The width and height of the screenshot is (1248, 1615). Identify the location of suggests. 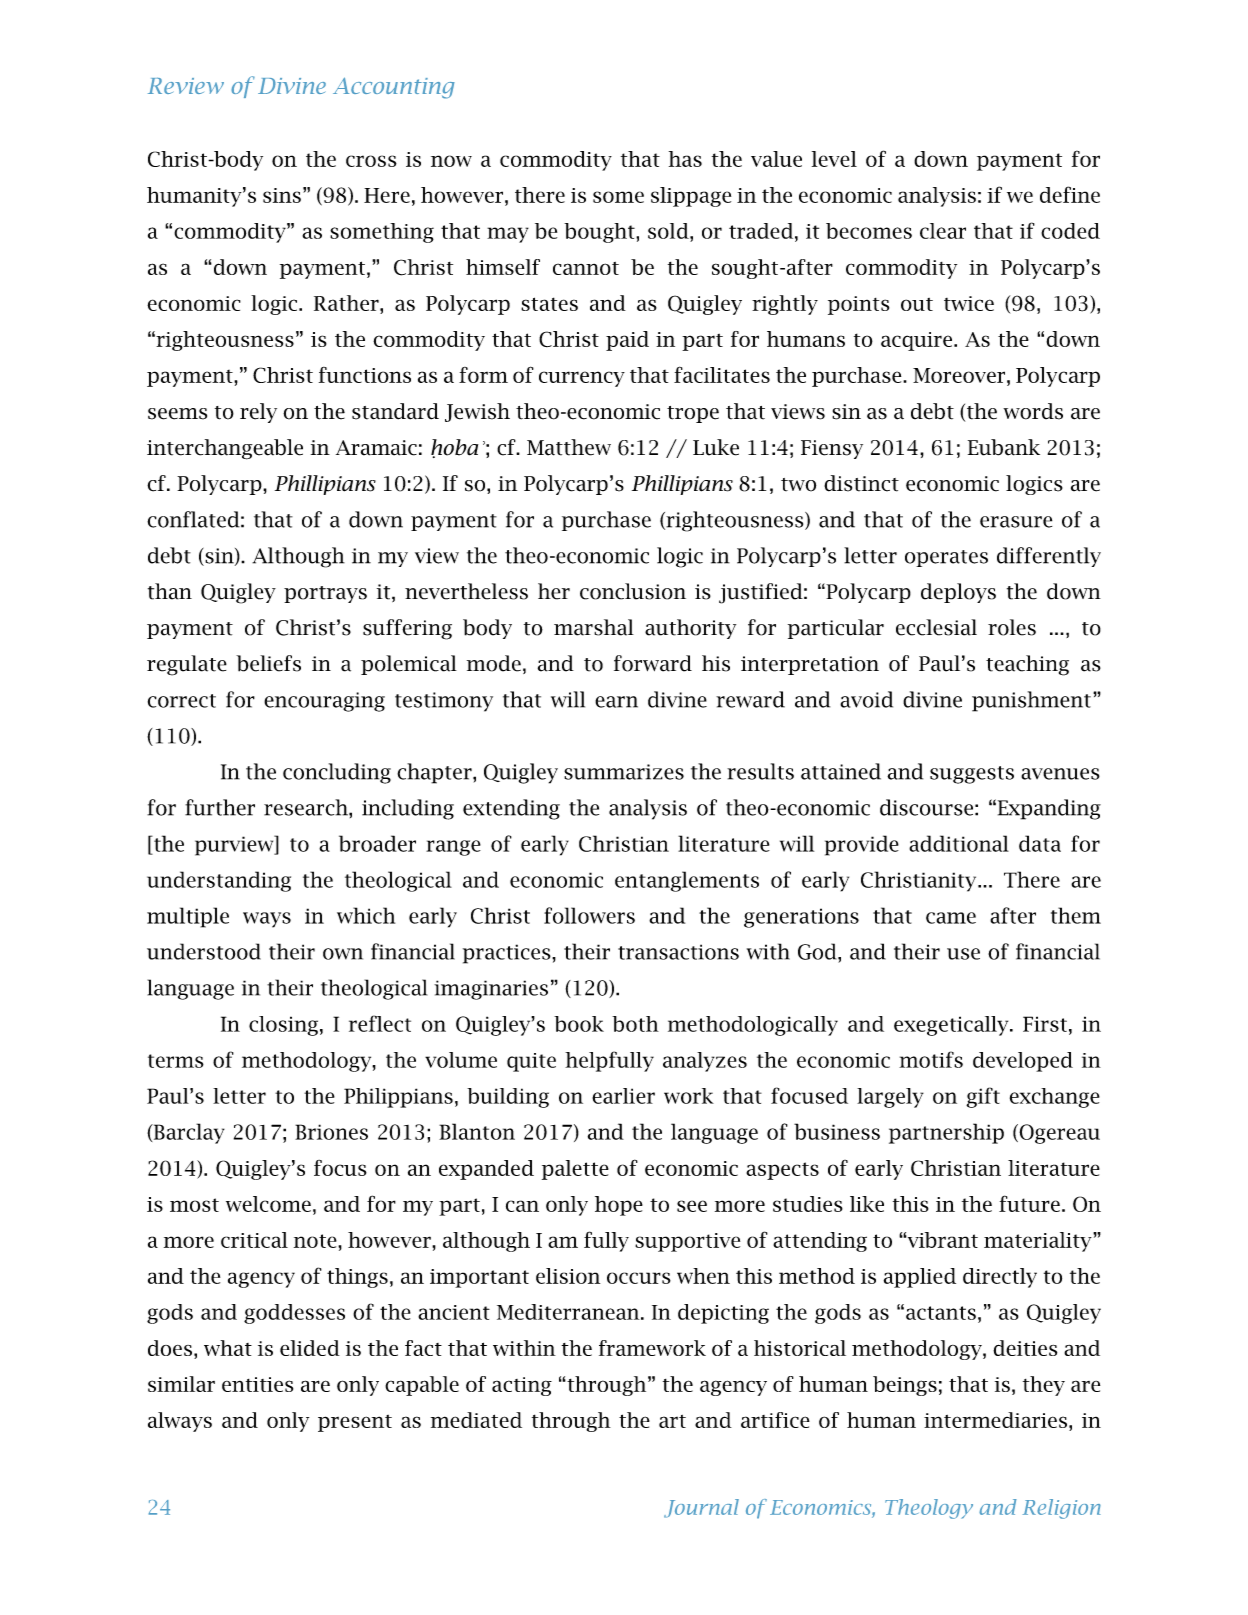
(972, 775).
